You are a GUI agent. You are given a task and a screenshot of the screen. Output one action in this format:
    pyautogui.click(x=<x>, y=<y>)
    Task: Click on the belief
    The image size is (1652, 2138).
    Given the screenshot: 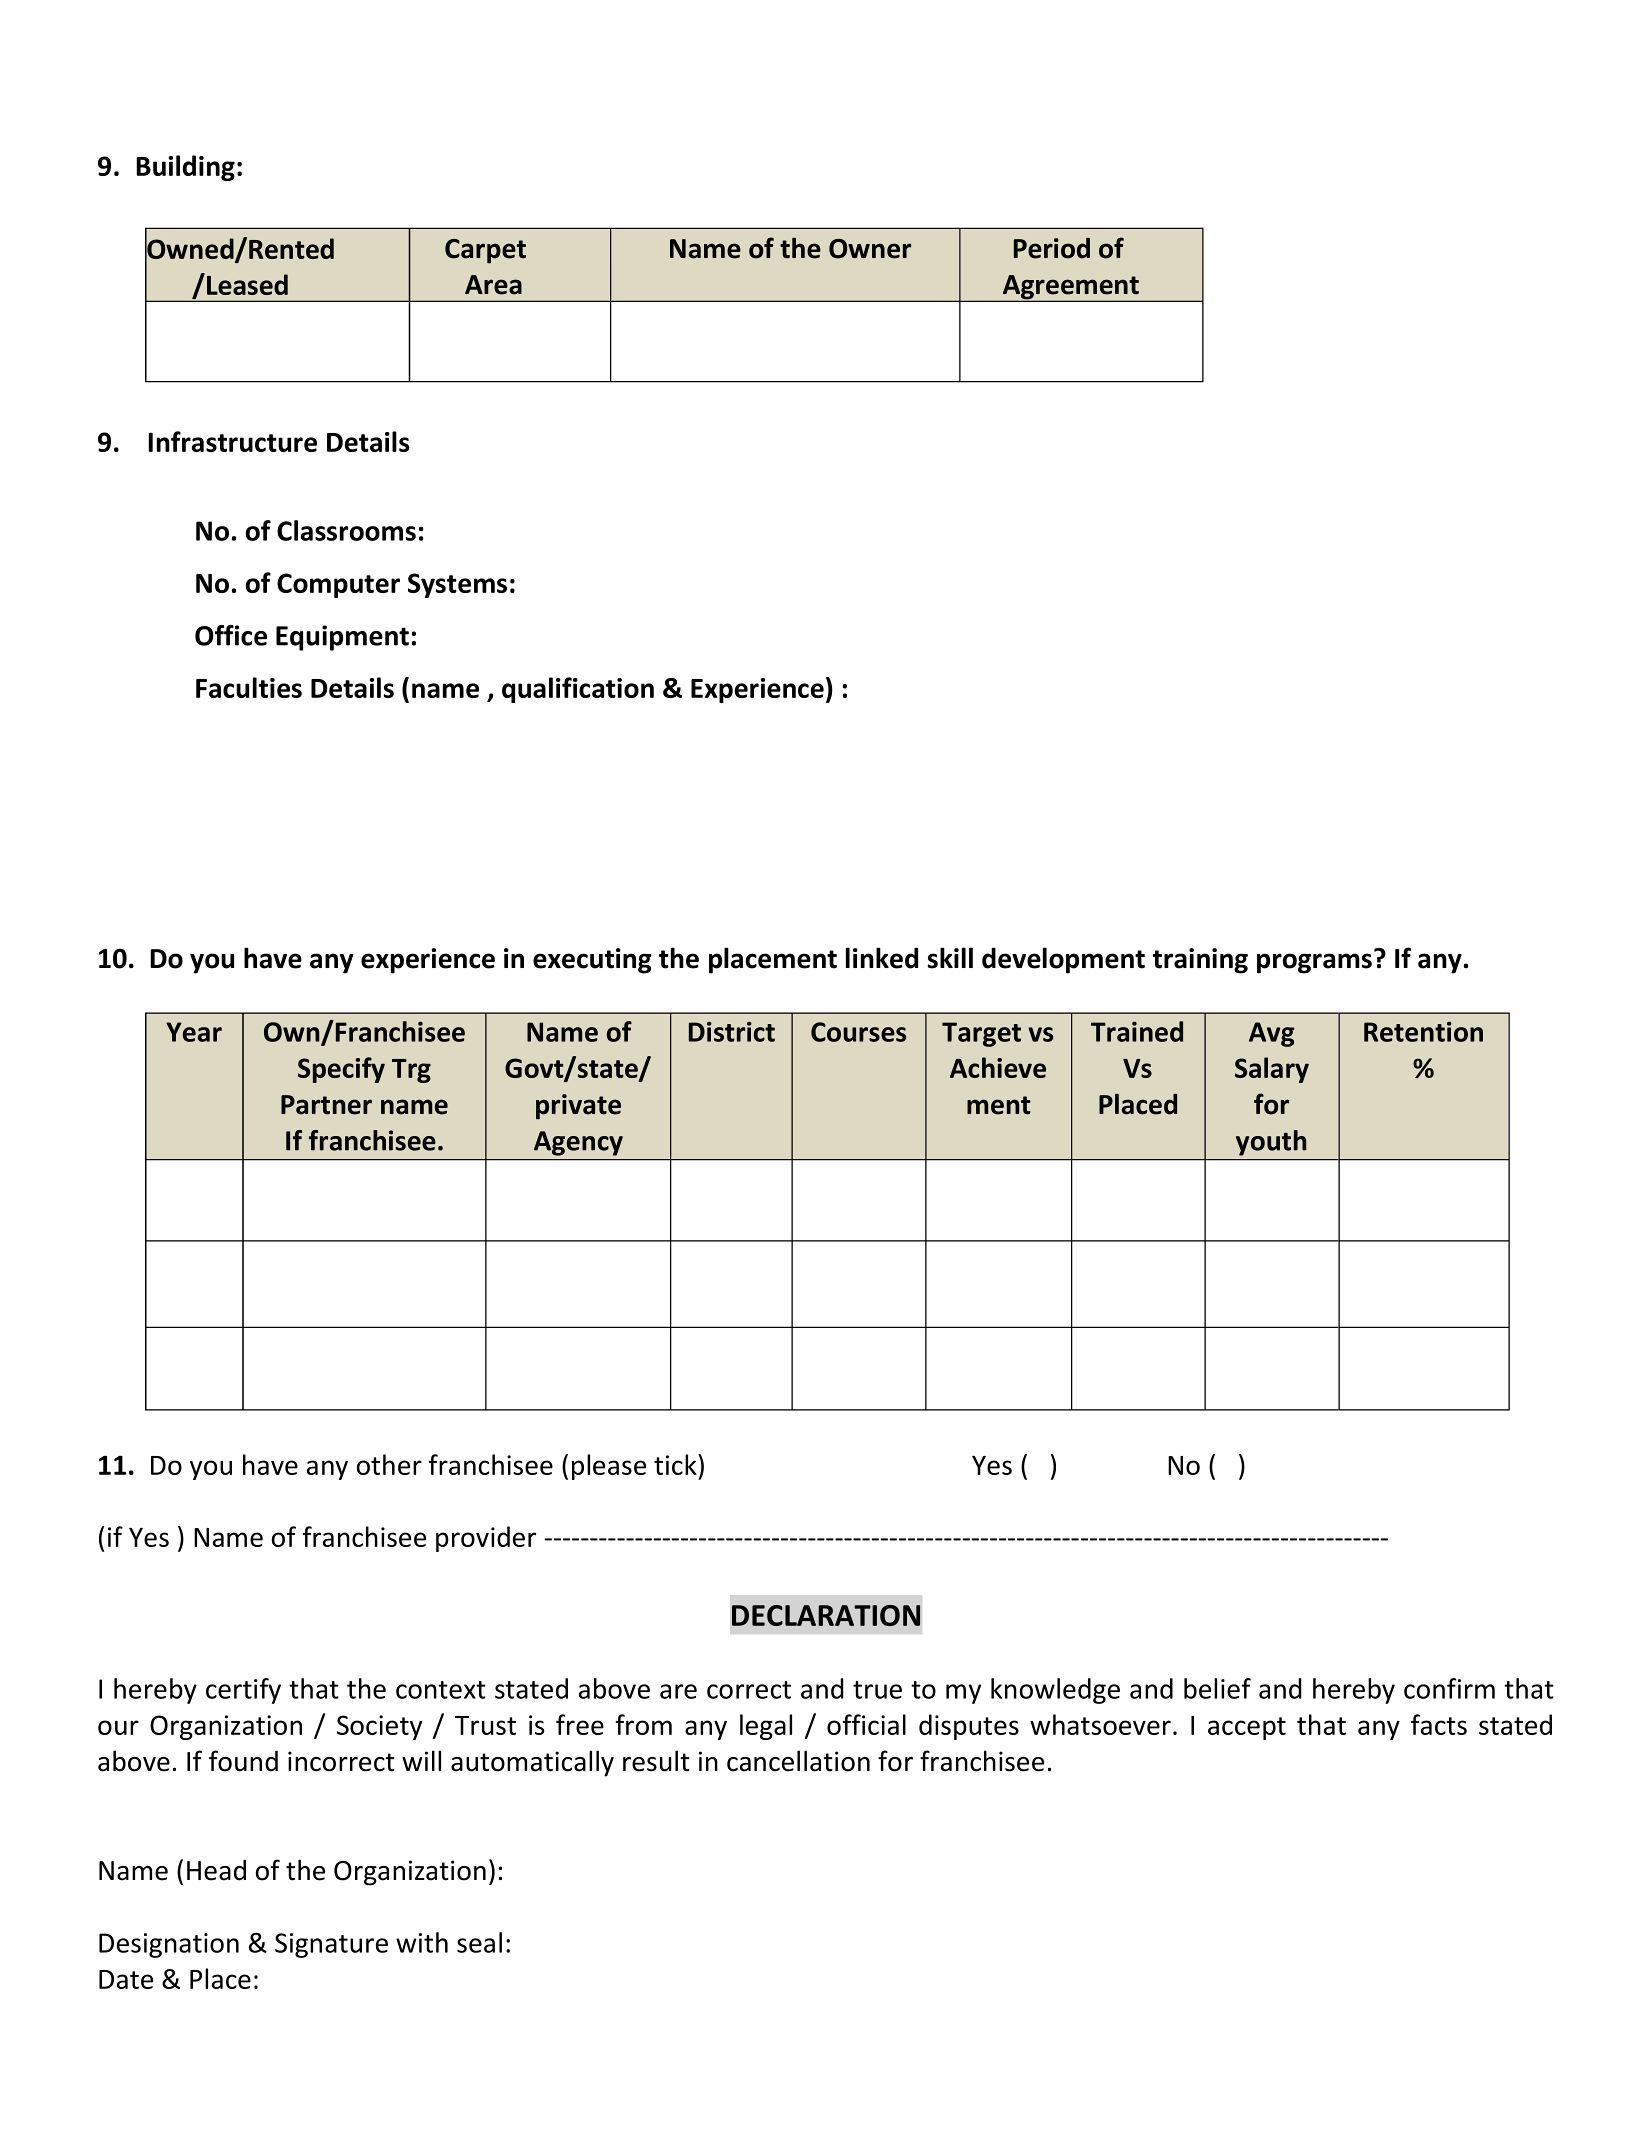 What is the action you would take?
    pyautogui.click(x=1217, y=1688)
